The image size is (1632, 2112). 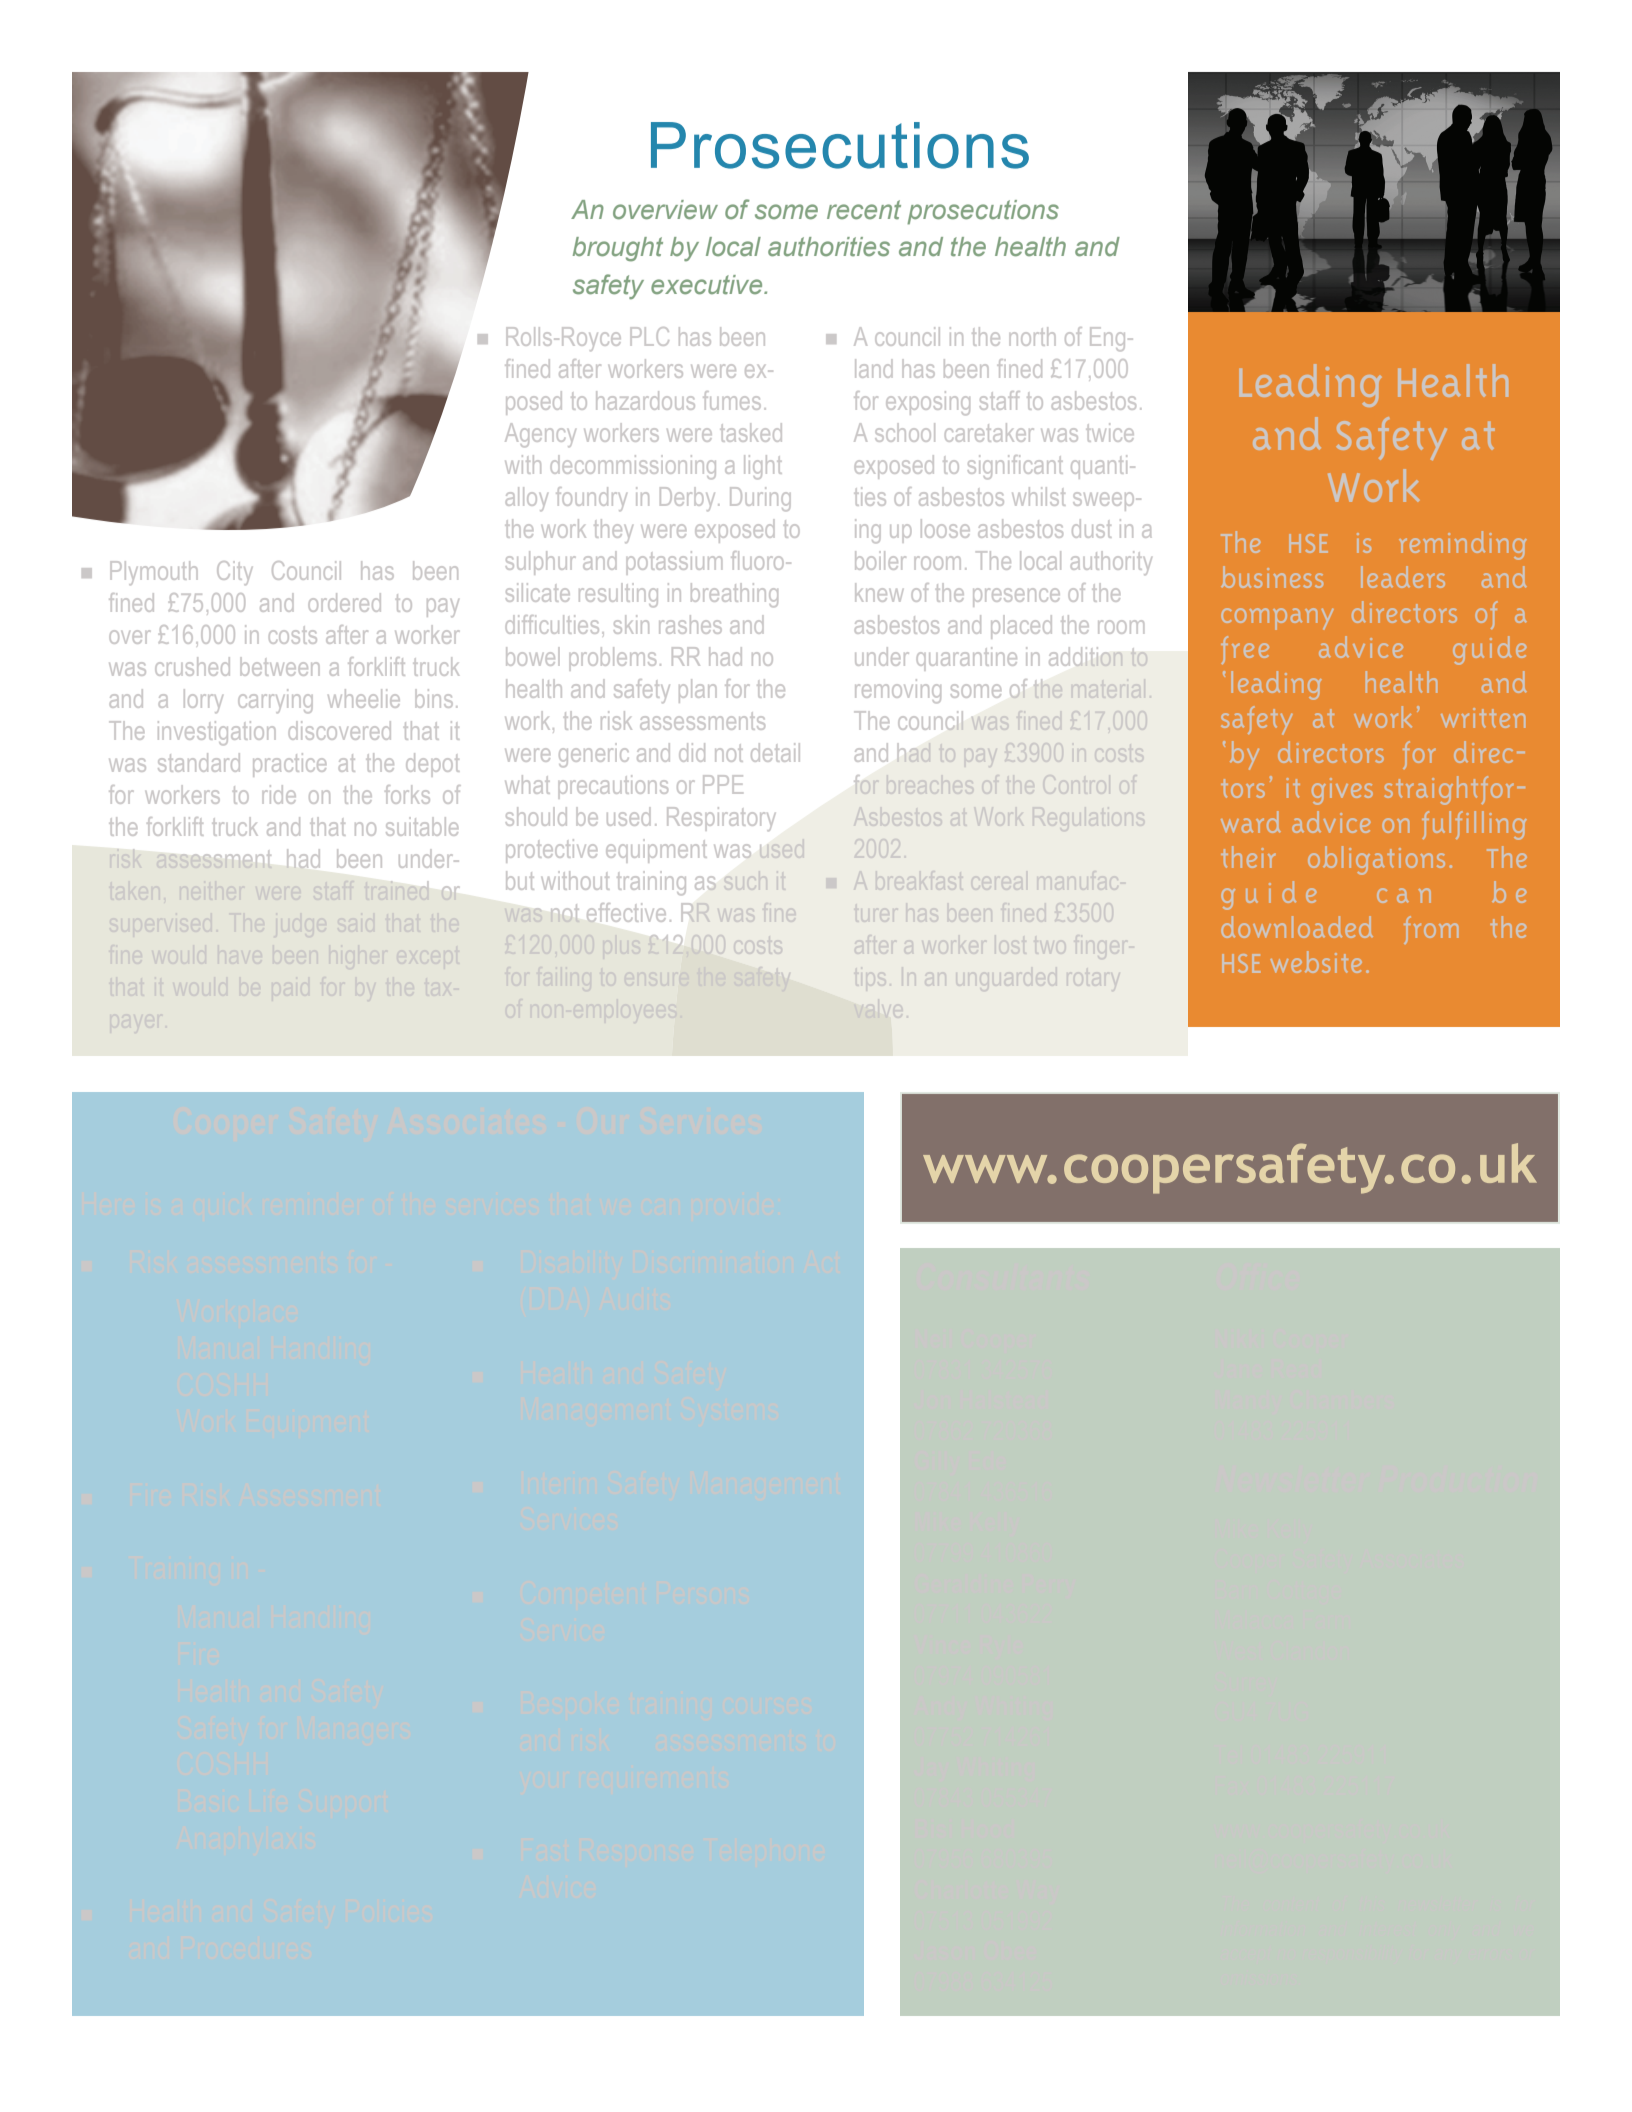 I want to click on brought, so click(x=618, y=249).
